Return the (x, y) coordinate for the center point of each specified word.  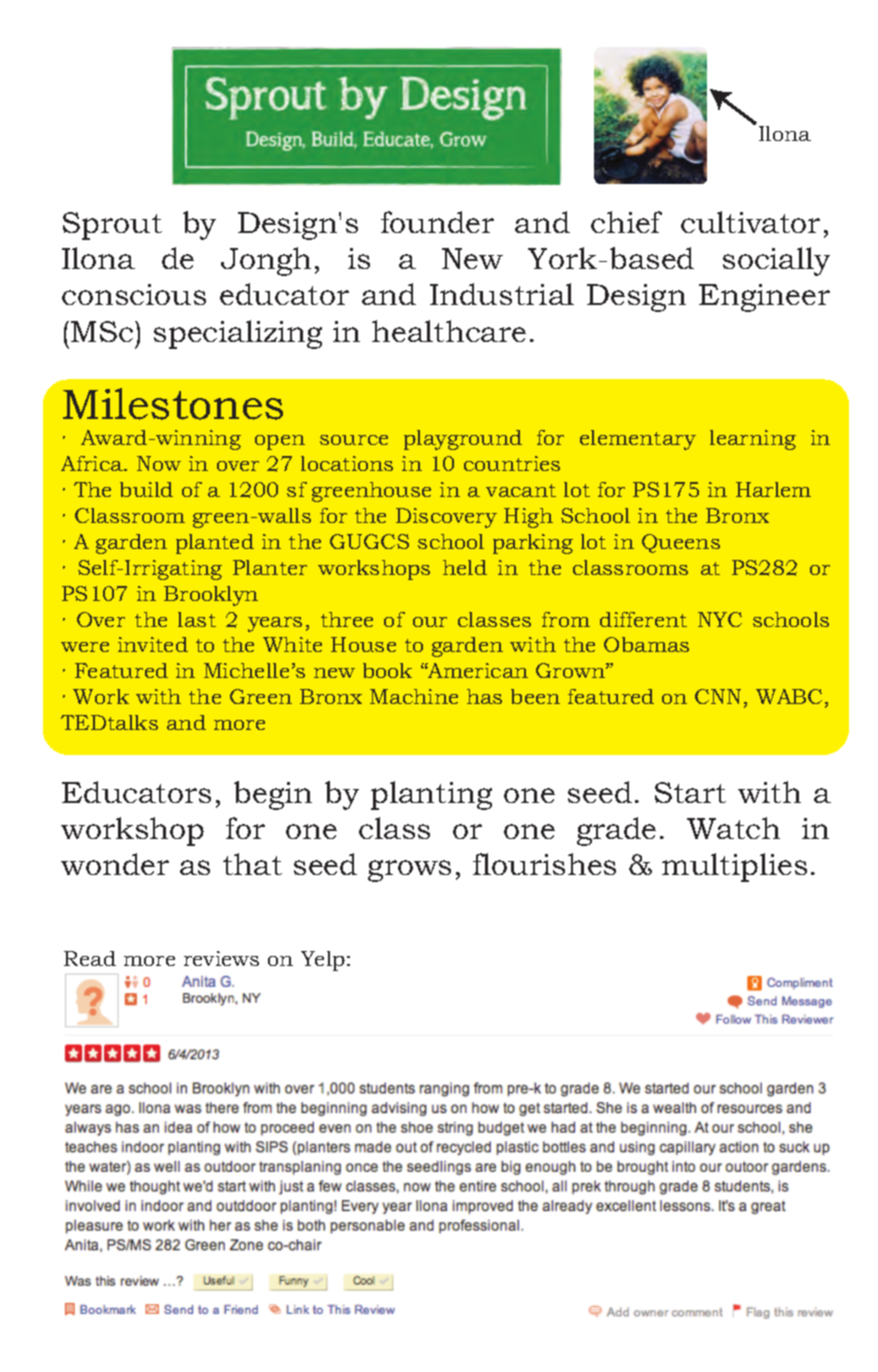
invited (153, 644)
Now (159, 463)
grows (409, 871)
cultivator (750, 222)
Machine (414, 696)
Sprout (112, 226)
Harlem (773, 489)
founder (437, 222)
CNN (720, 698)
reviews (221, 958)
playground (463, 440)
